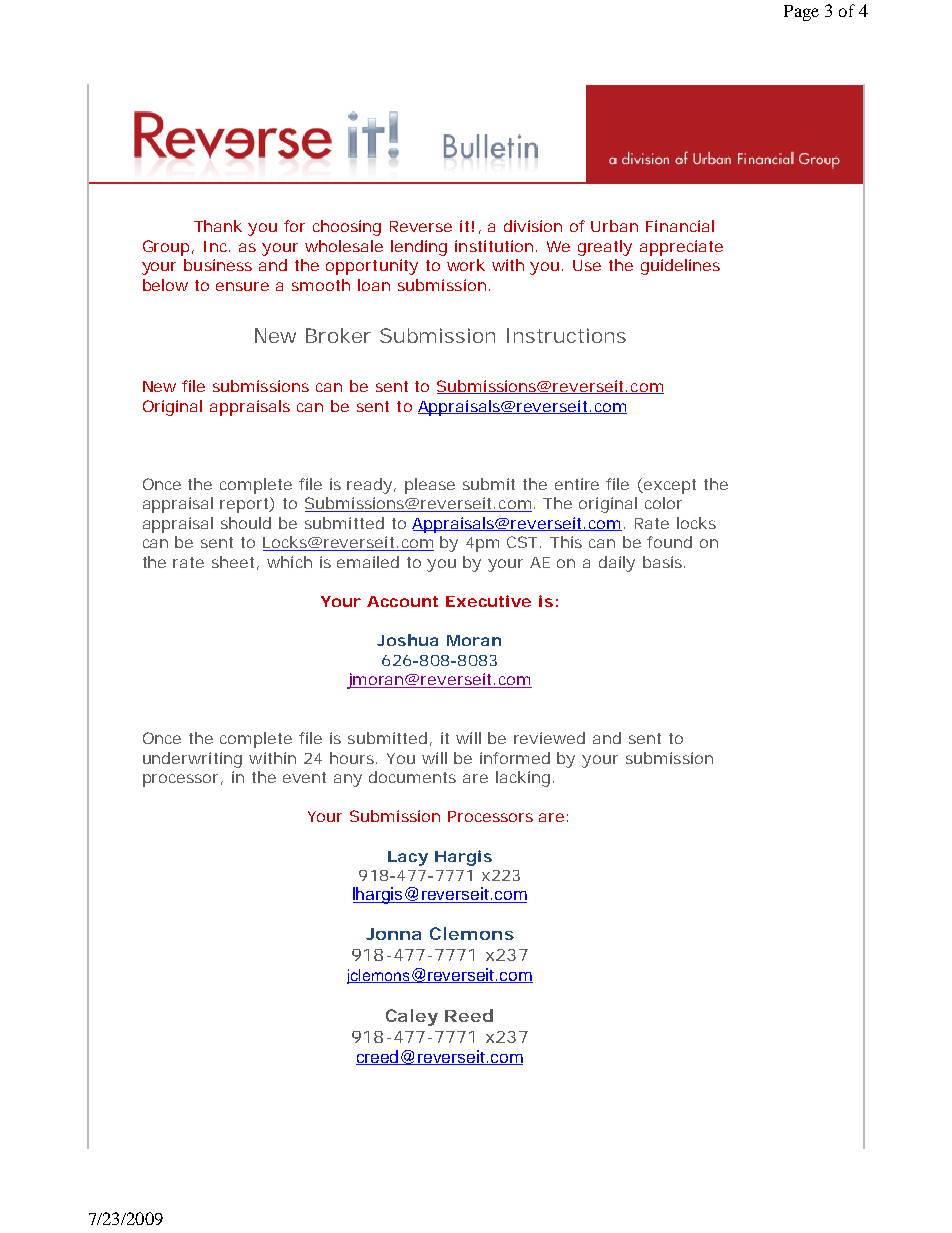 Image resolution: width=952 pixels, height=1233 pixels. I want to click on except, so click(669, 486).
